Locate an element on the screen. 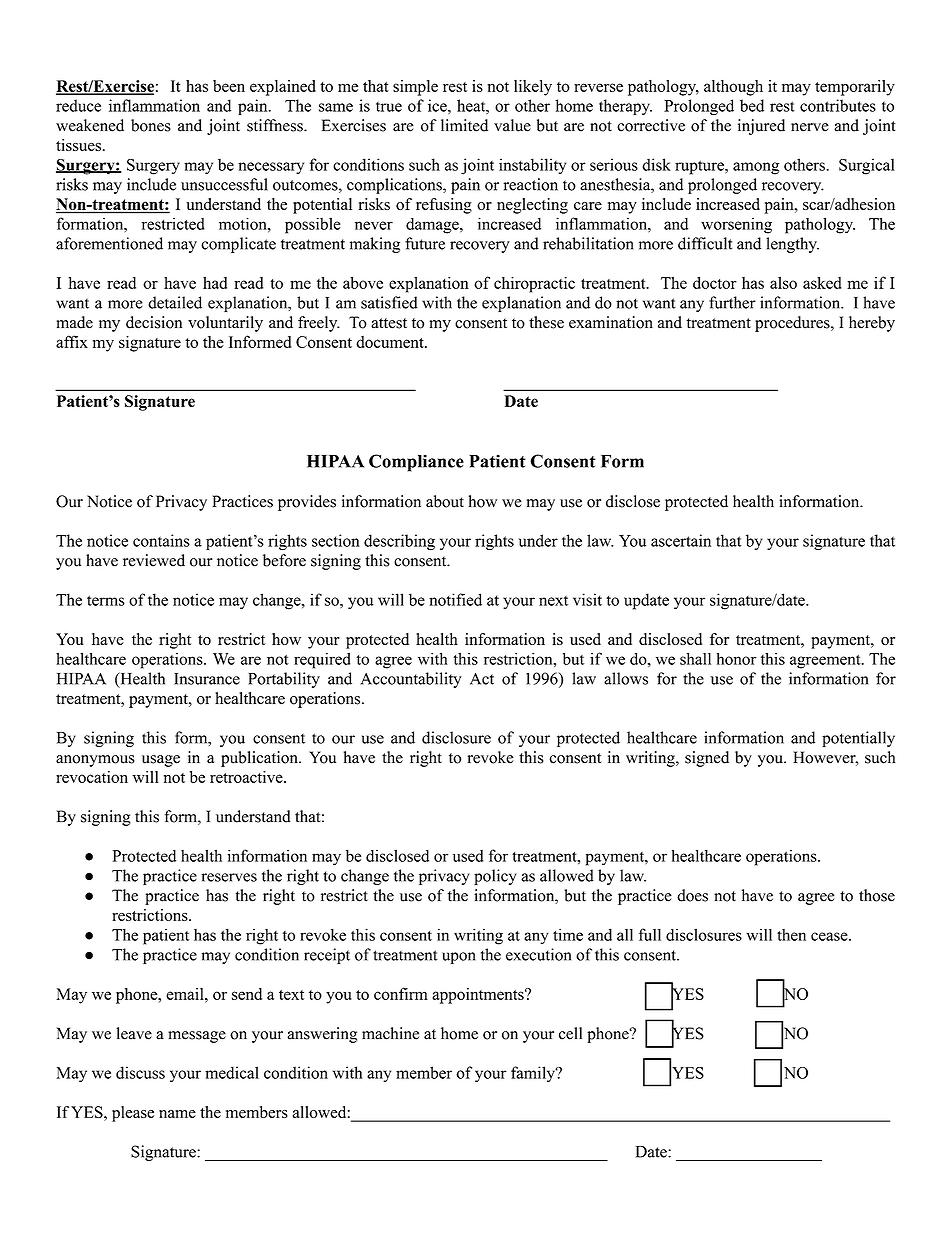 The height and width of the screenshot is (1233, 952). usage is located at coordinates (161, 761).
